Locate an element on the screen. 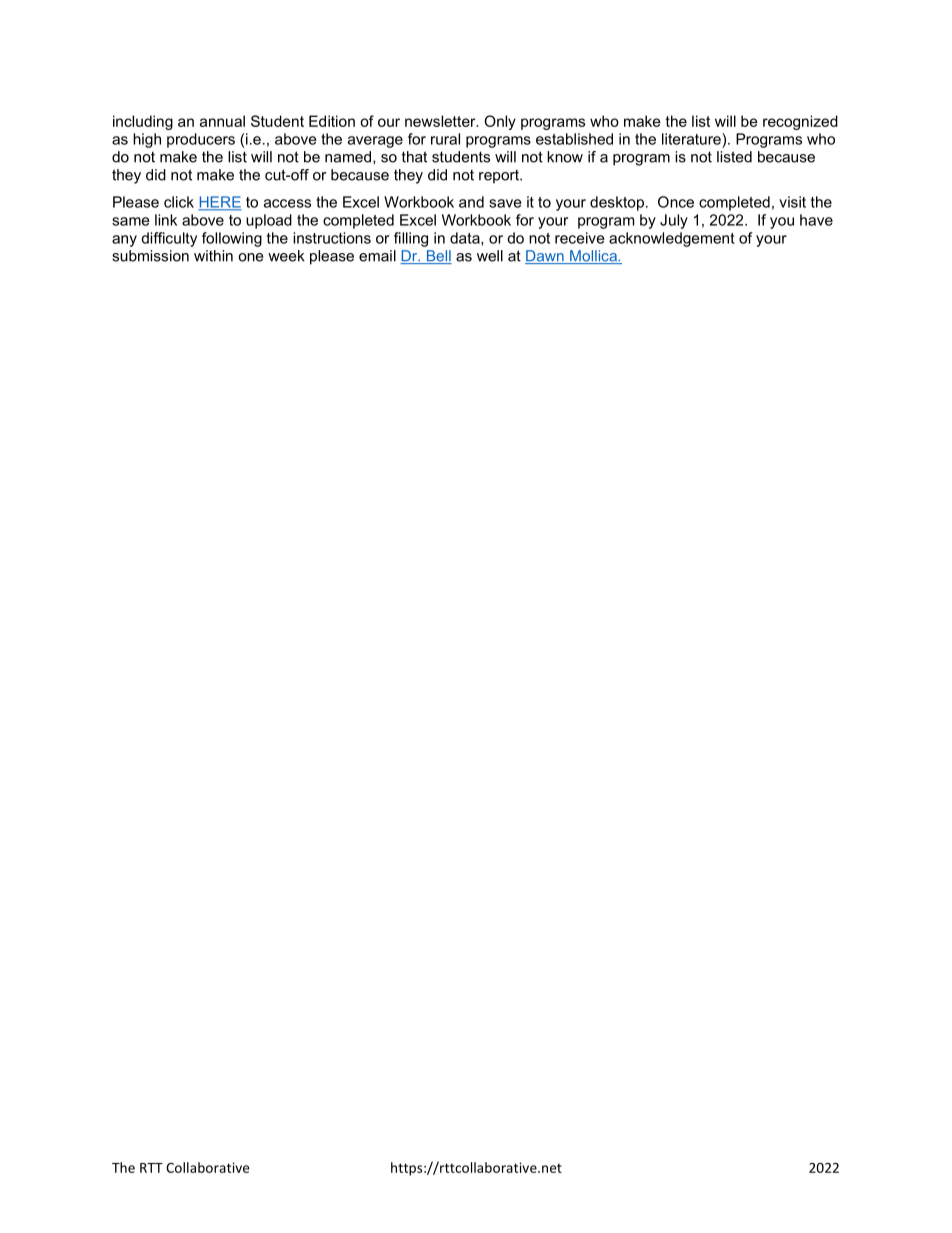 Image resolution: width=952 pixels, height=1233 pixels. click is located at coordinates (179, 202).
